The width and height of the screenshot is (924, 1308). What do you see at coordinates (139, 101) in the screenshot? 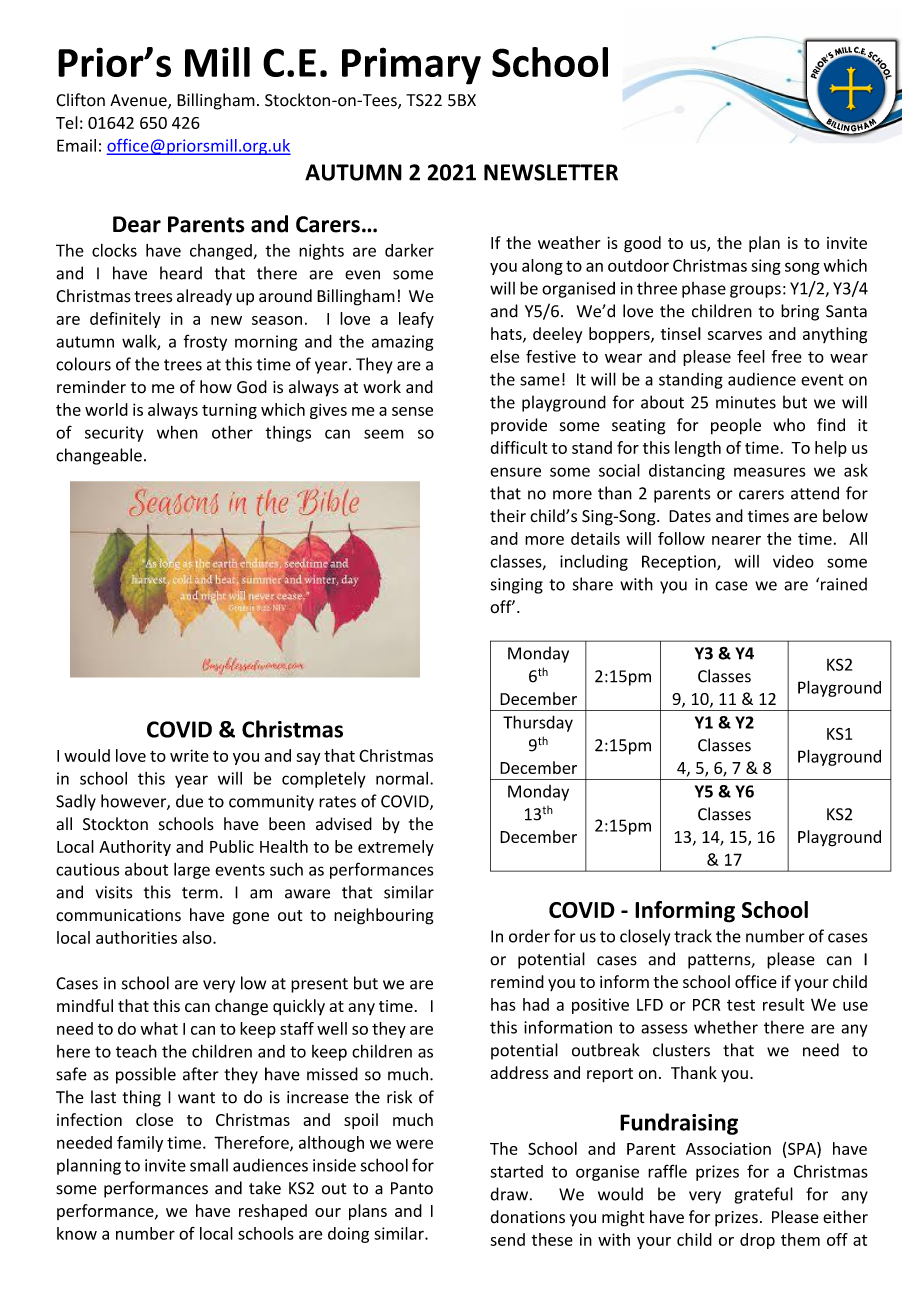
I see `Avenue` at bounding box center [139, 101].
